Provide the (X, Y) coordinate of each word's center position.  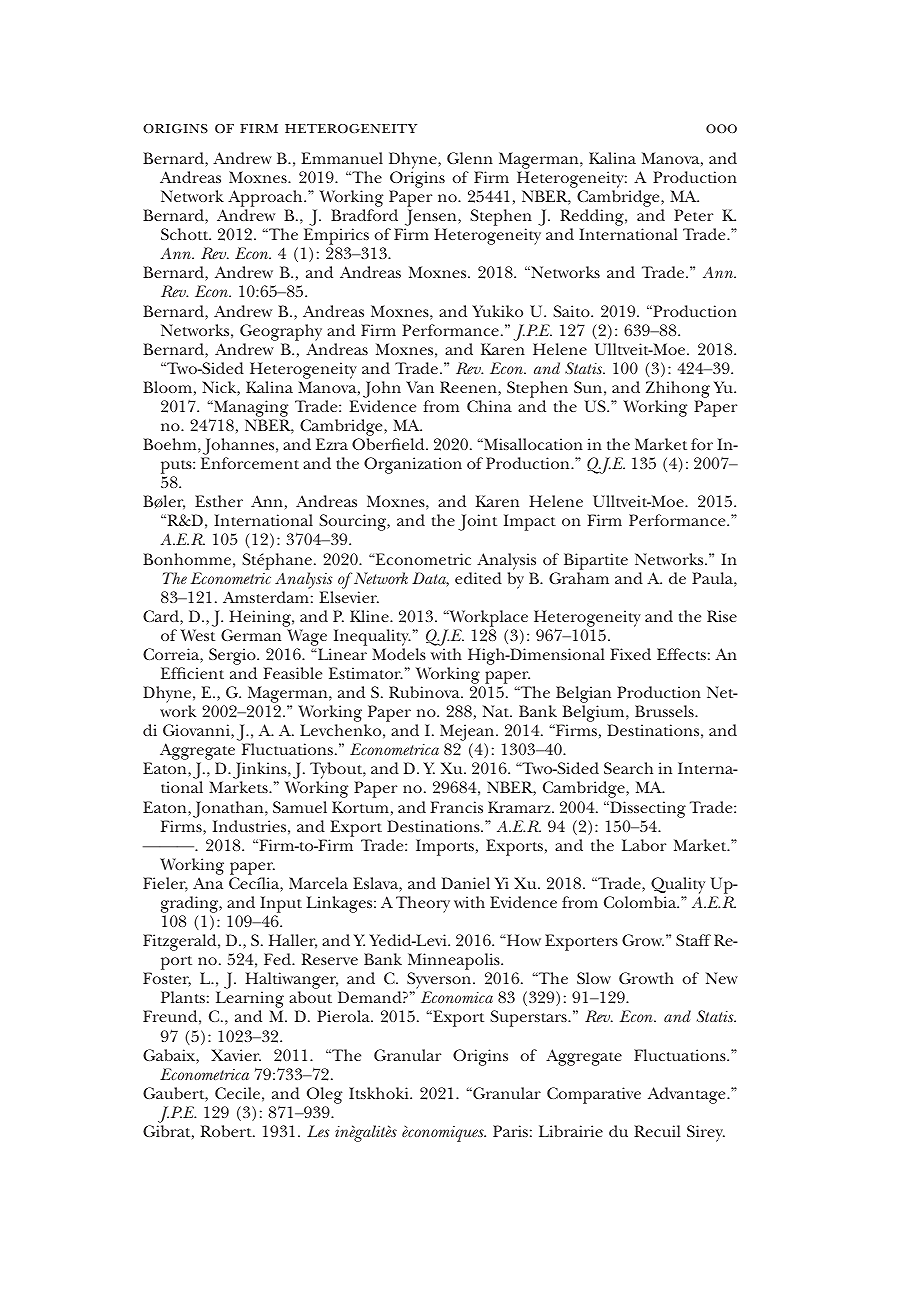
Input (281, 906)
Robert (227, 1131)
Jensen (432, 219)
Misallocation (532, 444)
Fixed (630, 654)
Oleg (324, 1095)
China (489, 406)
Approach (266, 200)
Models (399, 654)
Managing (250, 410)
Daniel (466, 883)
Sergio (233, 658)
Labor (644, 845)
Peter (693, 215)
